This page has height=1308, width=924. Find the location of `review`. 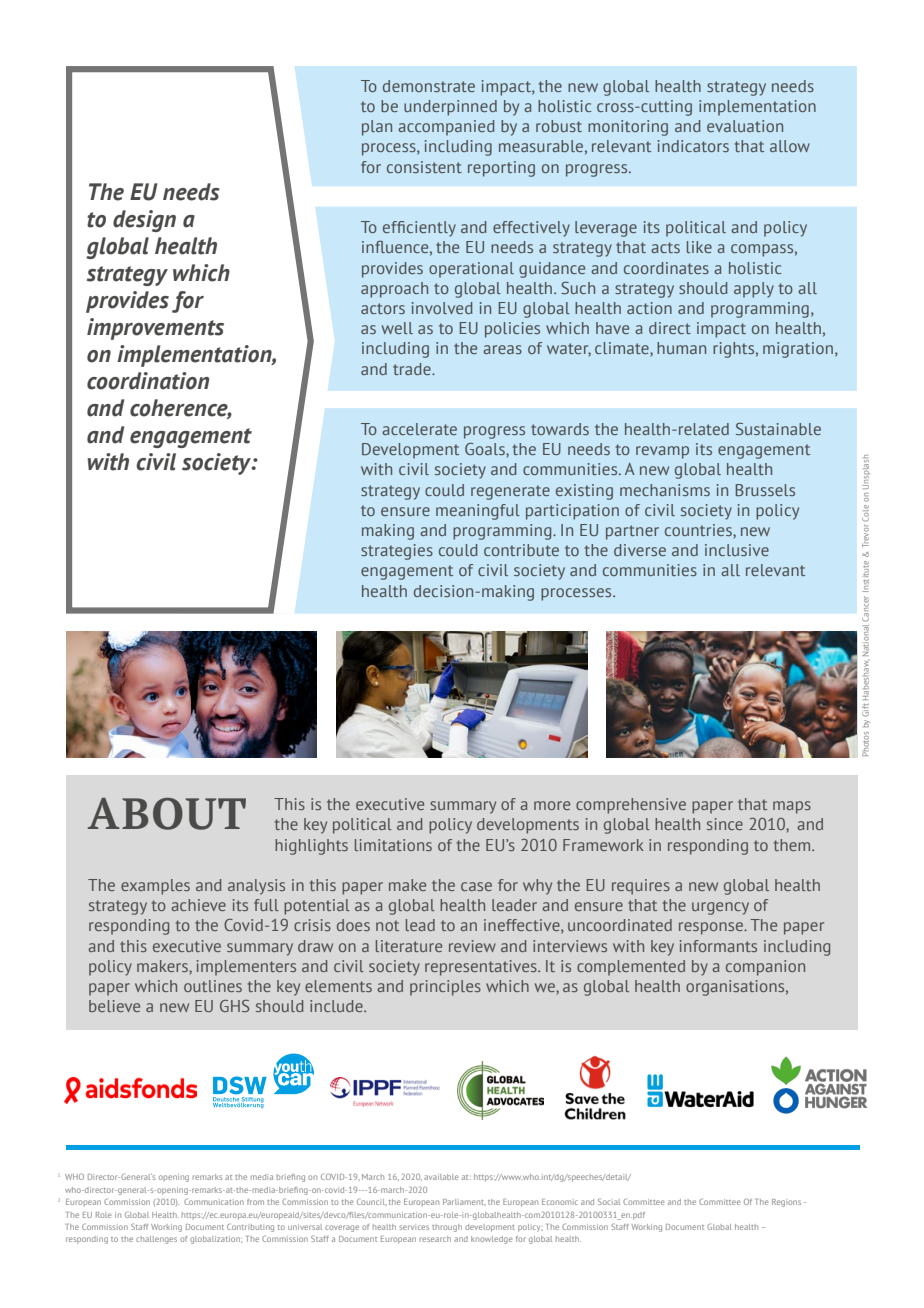

review is located at coordinates (472, 946).
